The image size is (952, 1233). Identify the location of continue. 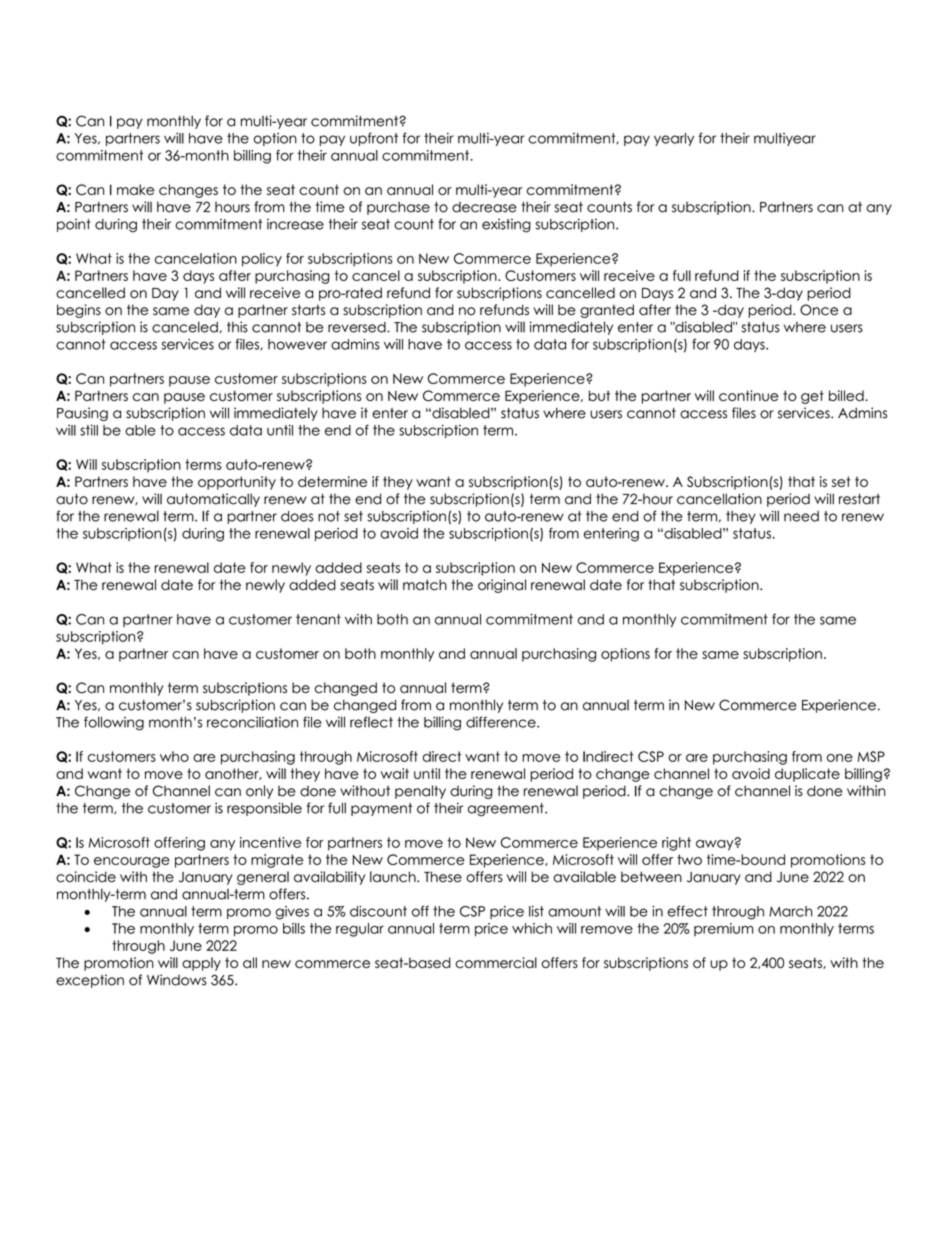
(749, 395).
